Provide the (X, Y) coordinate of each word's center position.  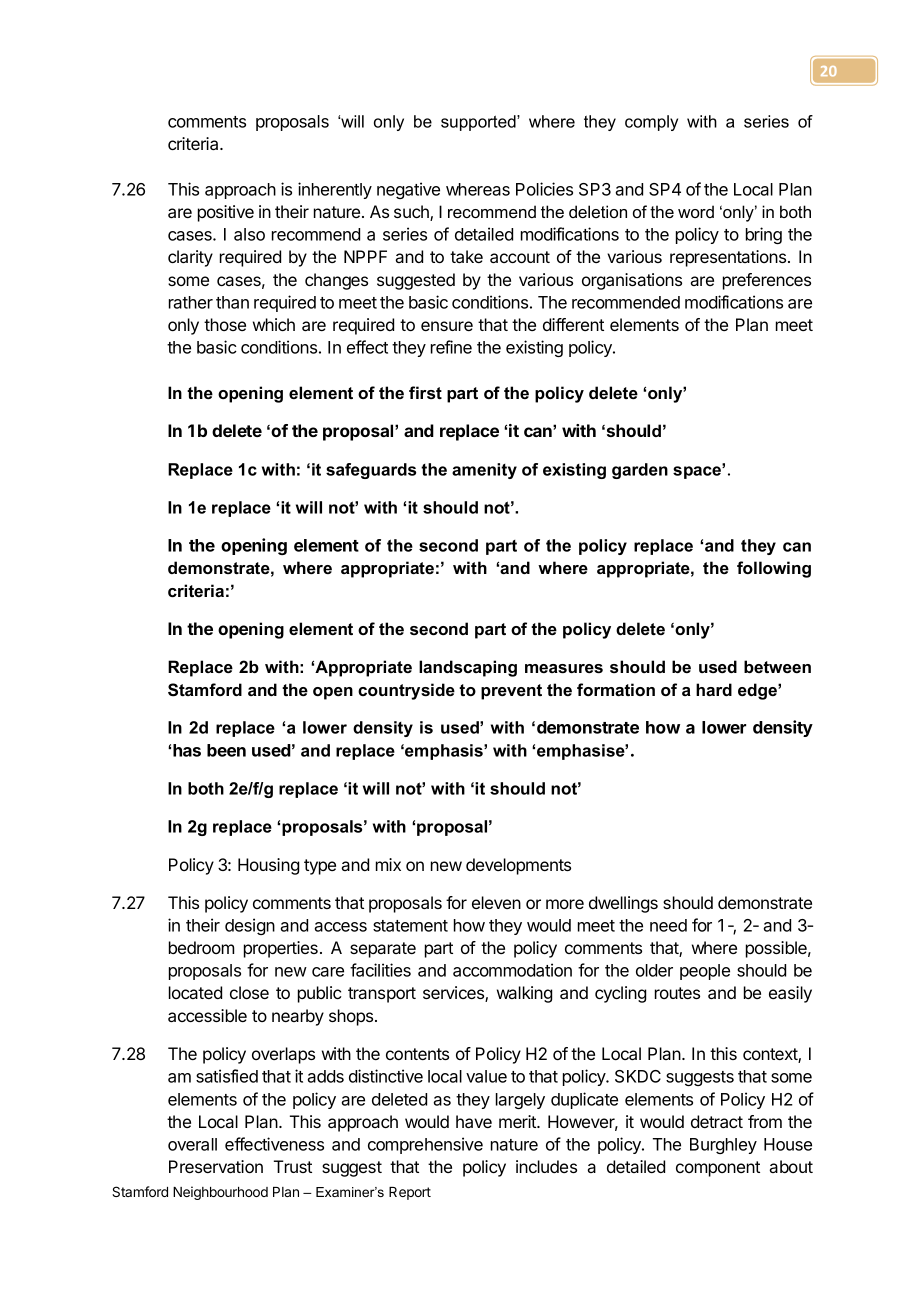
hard (714, 689)
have (474, 1121)
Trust (293, 1166)
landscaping (468, 668)
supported (479, 123)
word (696, 211)
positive (226, 213)
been (226, 750)
